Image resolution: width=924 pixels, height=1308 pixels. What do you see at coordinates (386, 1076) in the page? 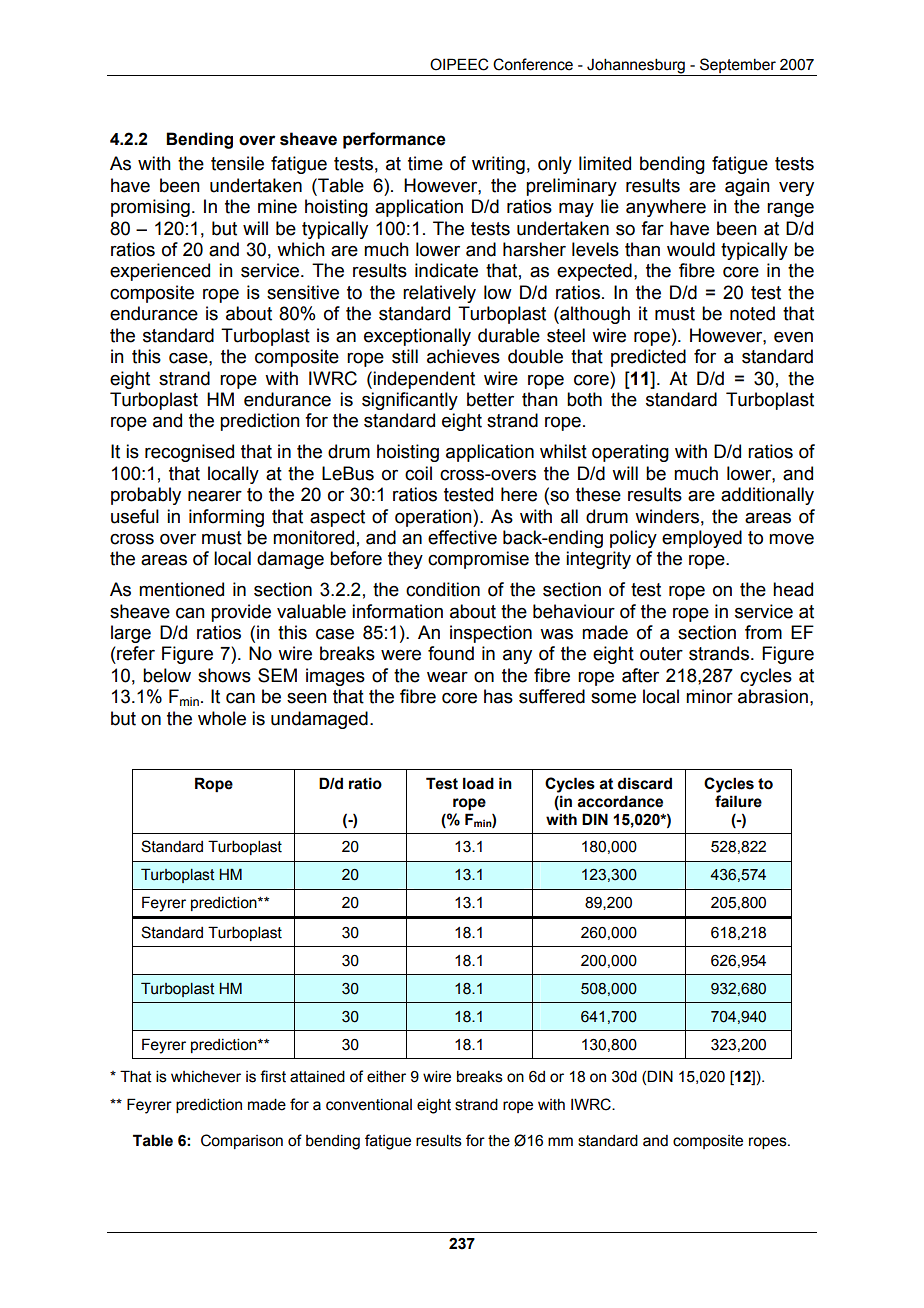
I see `either` at bounding box center [386, 1076].
